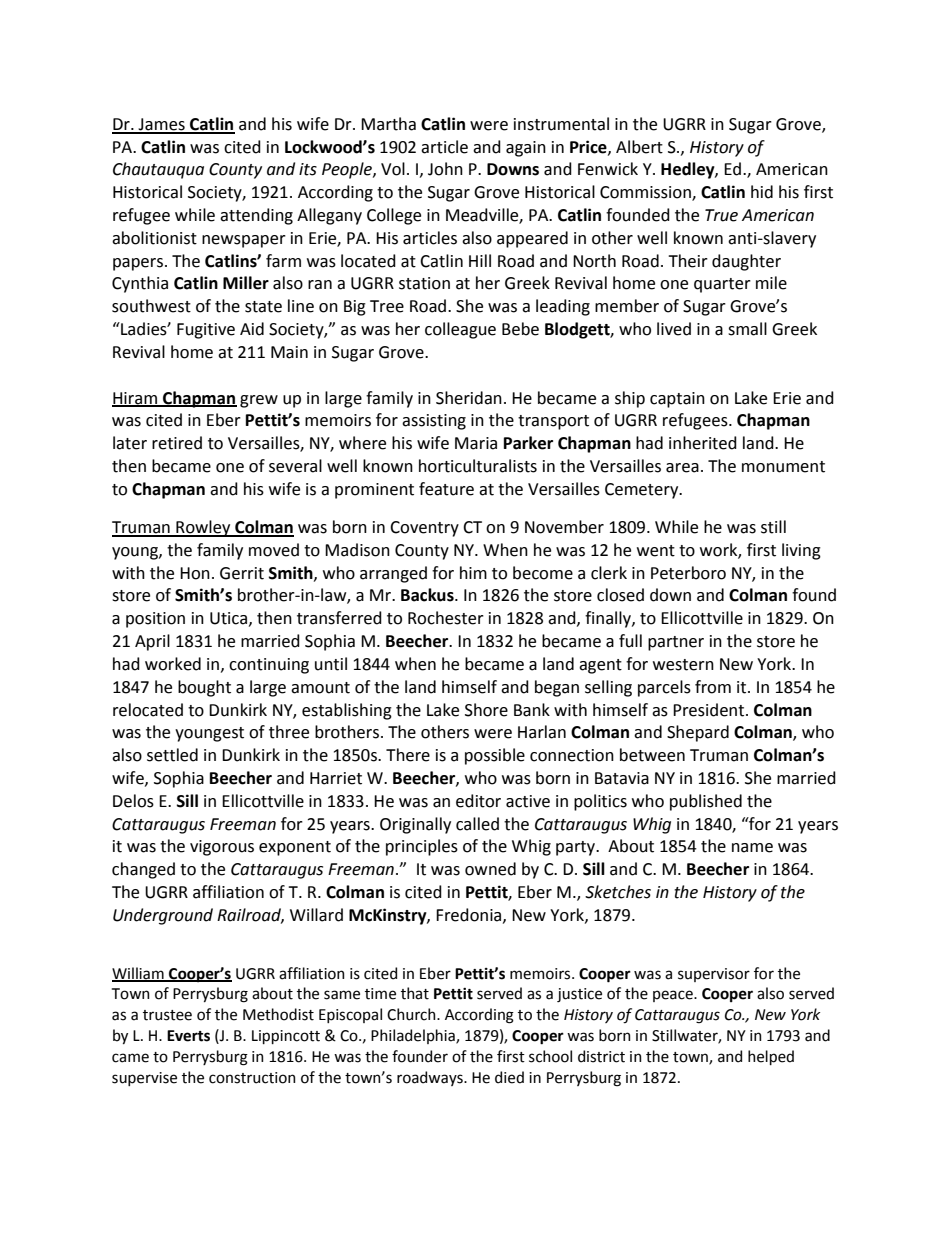 Image resolution: width=952 pixels, height=1233 pixels. What do you see at coordinates (676, 643) in the screenshot?
I see `partner` at bounding box center [676, 643].
